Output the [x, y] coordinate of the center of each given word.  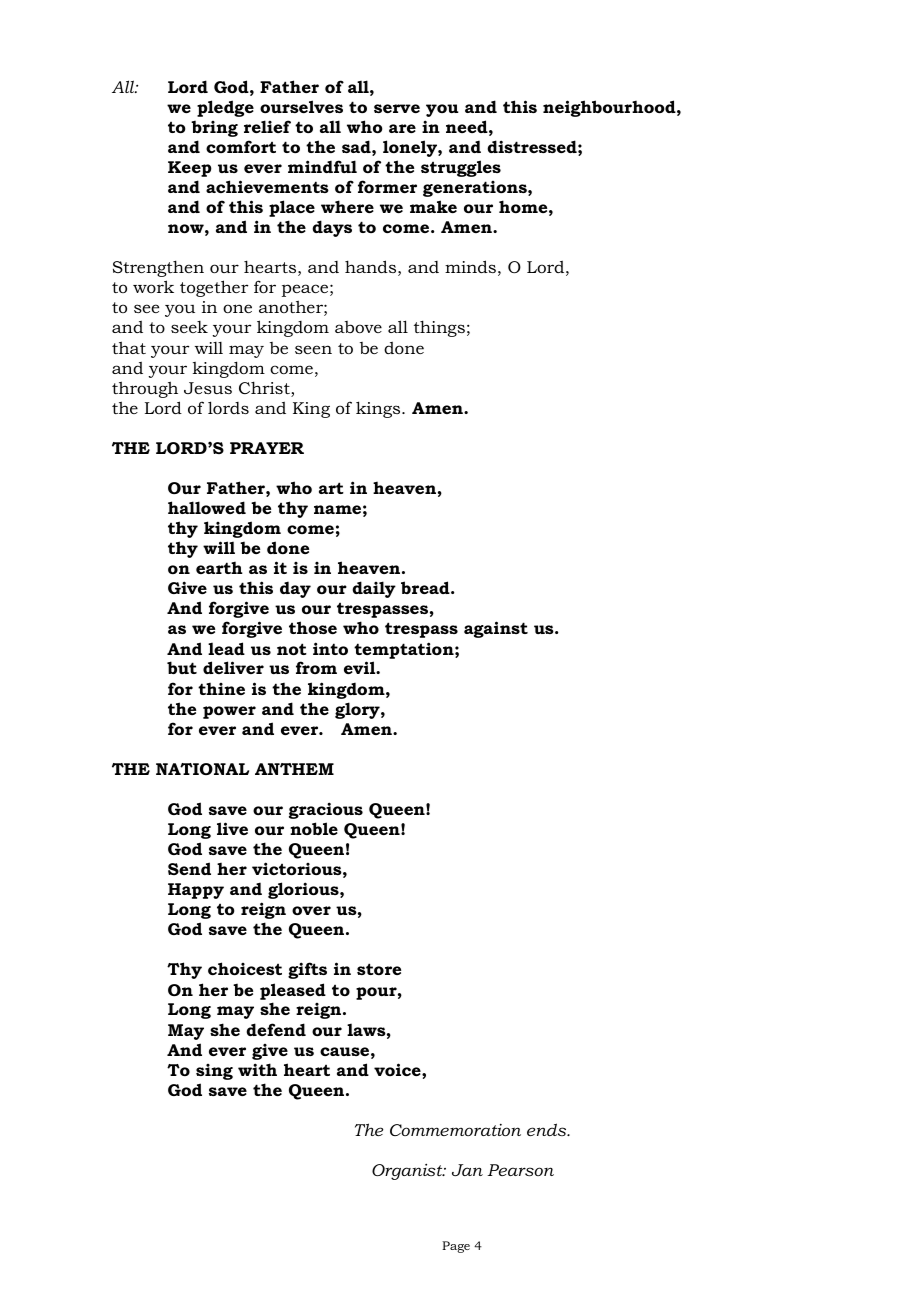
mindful [322, 166]
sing [214, 1072]
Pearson [520, 1170]
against [496, 629]
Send [189, 868]
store [379, 969]
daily [374, 589]
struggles [461, 168]
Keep [190, 169]
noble [314, 828]
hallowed [207, 507]
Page [456, 1247]
